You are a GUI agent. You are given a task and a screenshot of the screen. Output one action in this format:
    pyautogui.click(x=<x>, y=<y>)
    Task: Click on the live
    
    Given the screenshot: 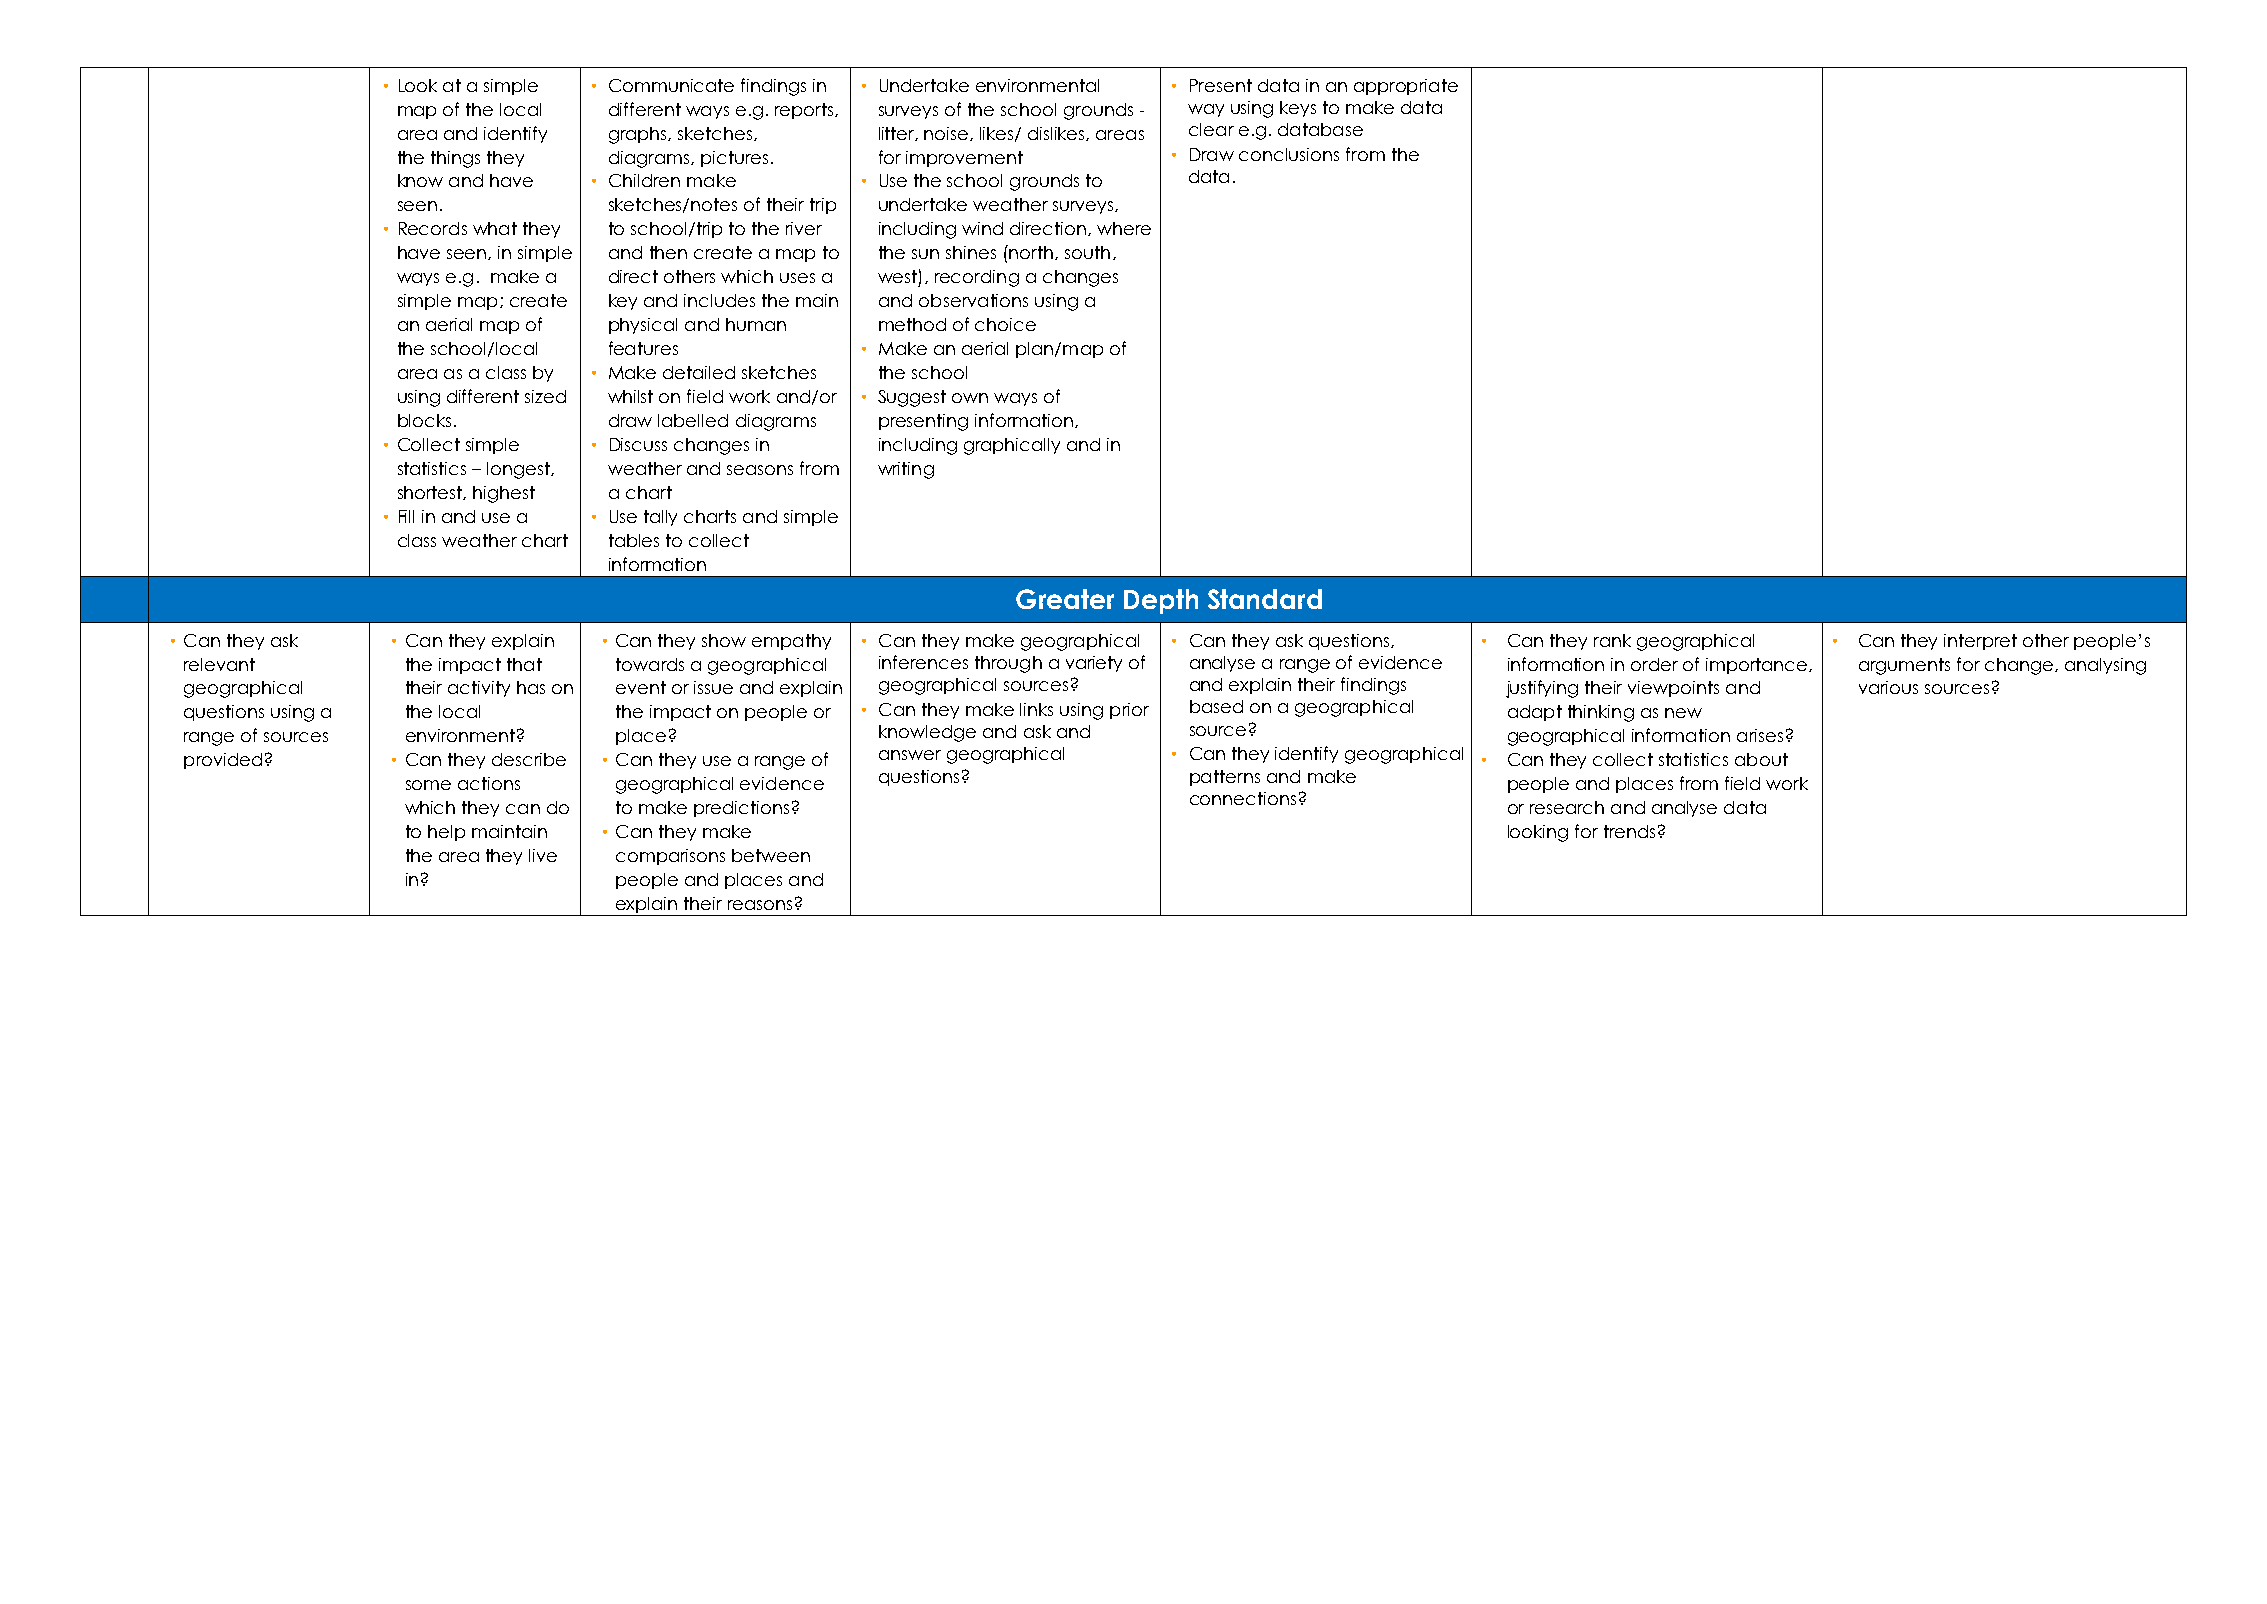 What is the action you would take?
    pyautogui.click(x=543, y=855)
